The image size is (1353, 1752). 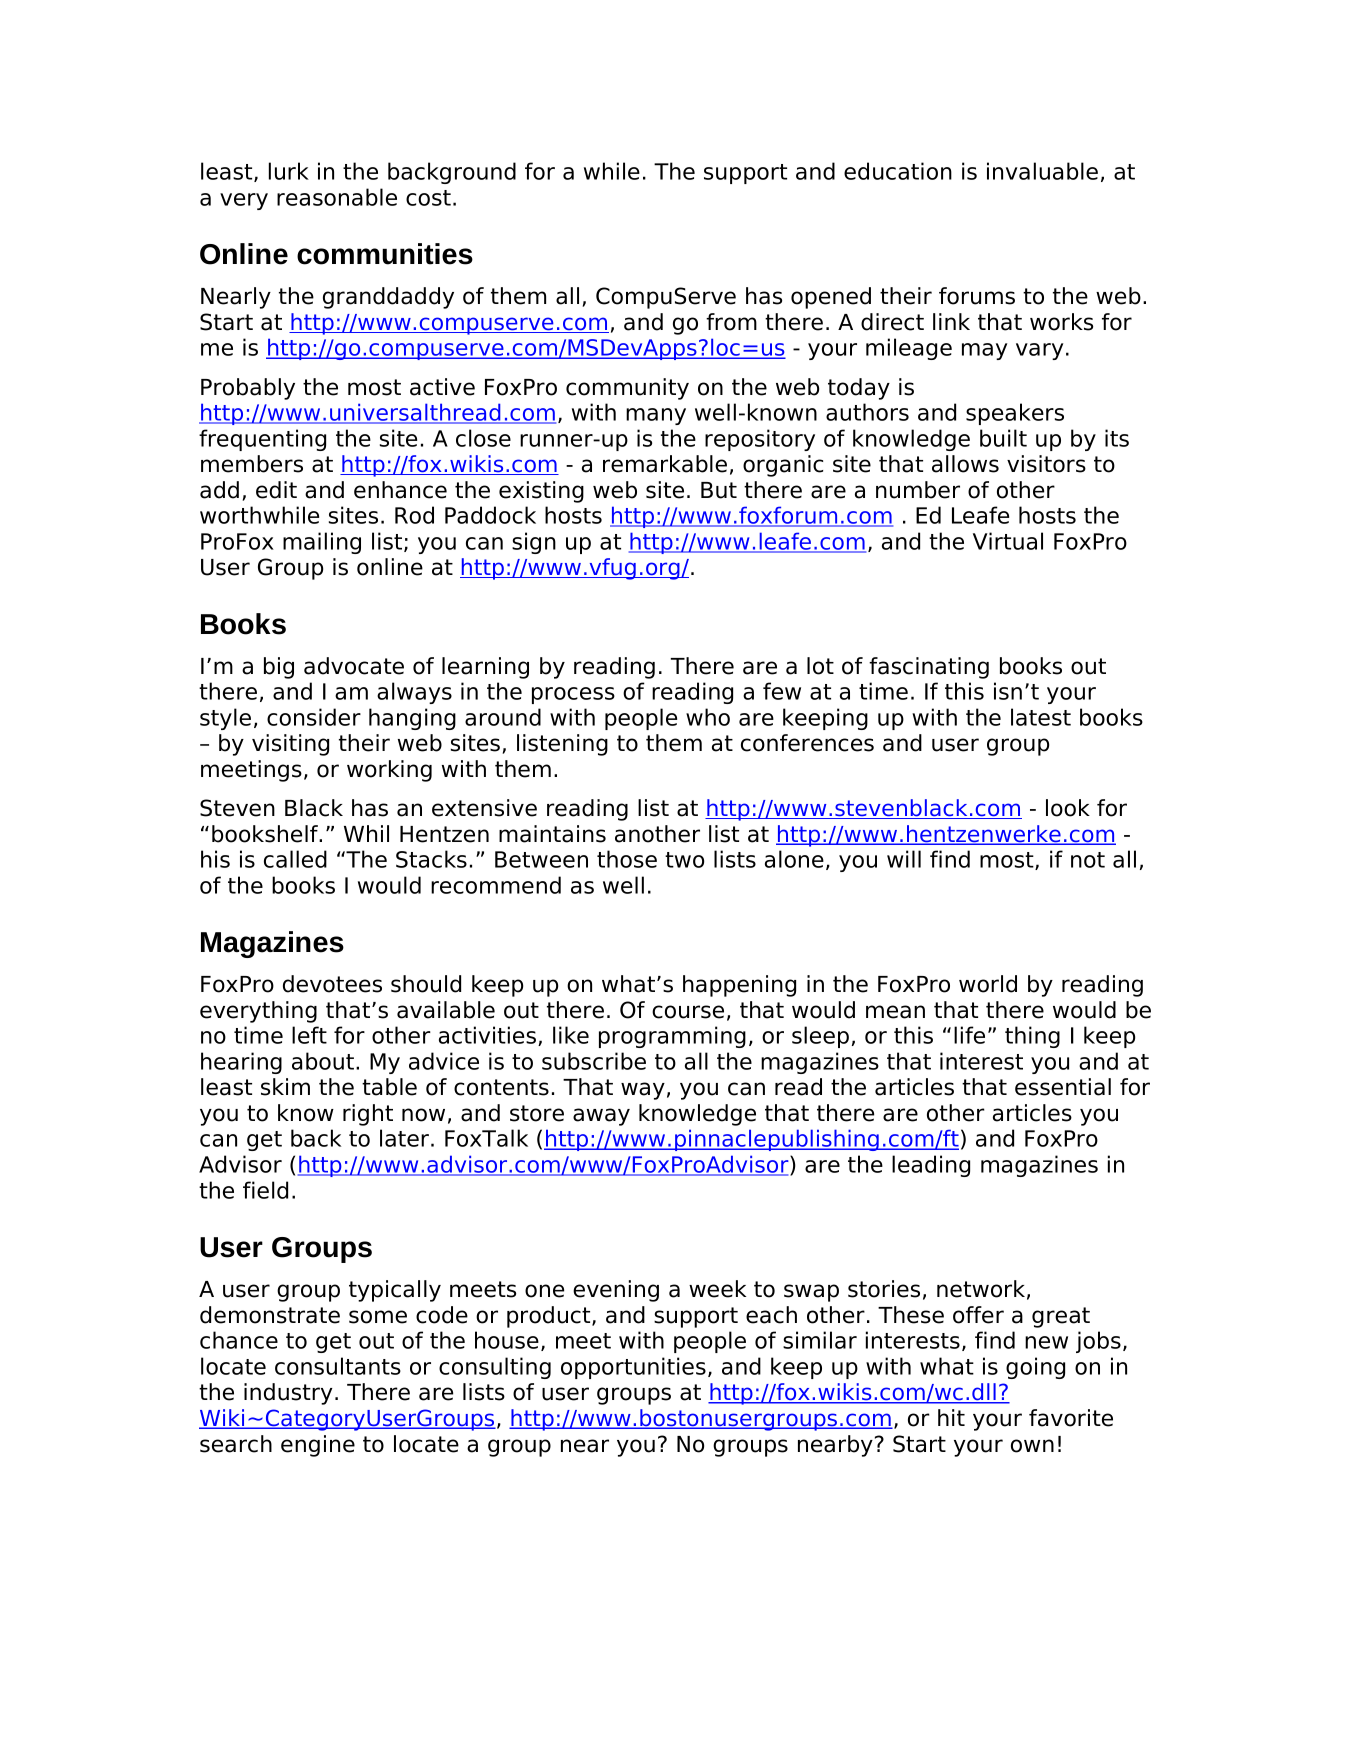 What do you see at coordinates (337, 197) in the page?
I see `reasonable` at bounding box center [337, 197].
